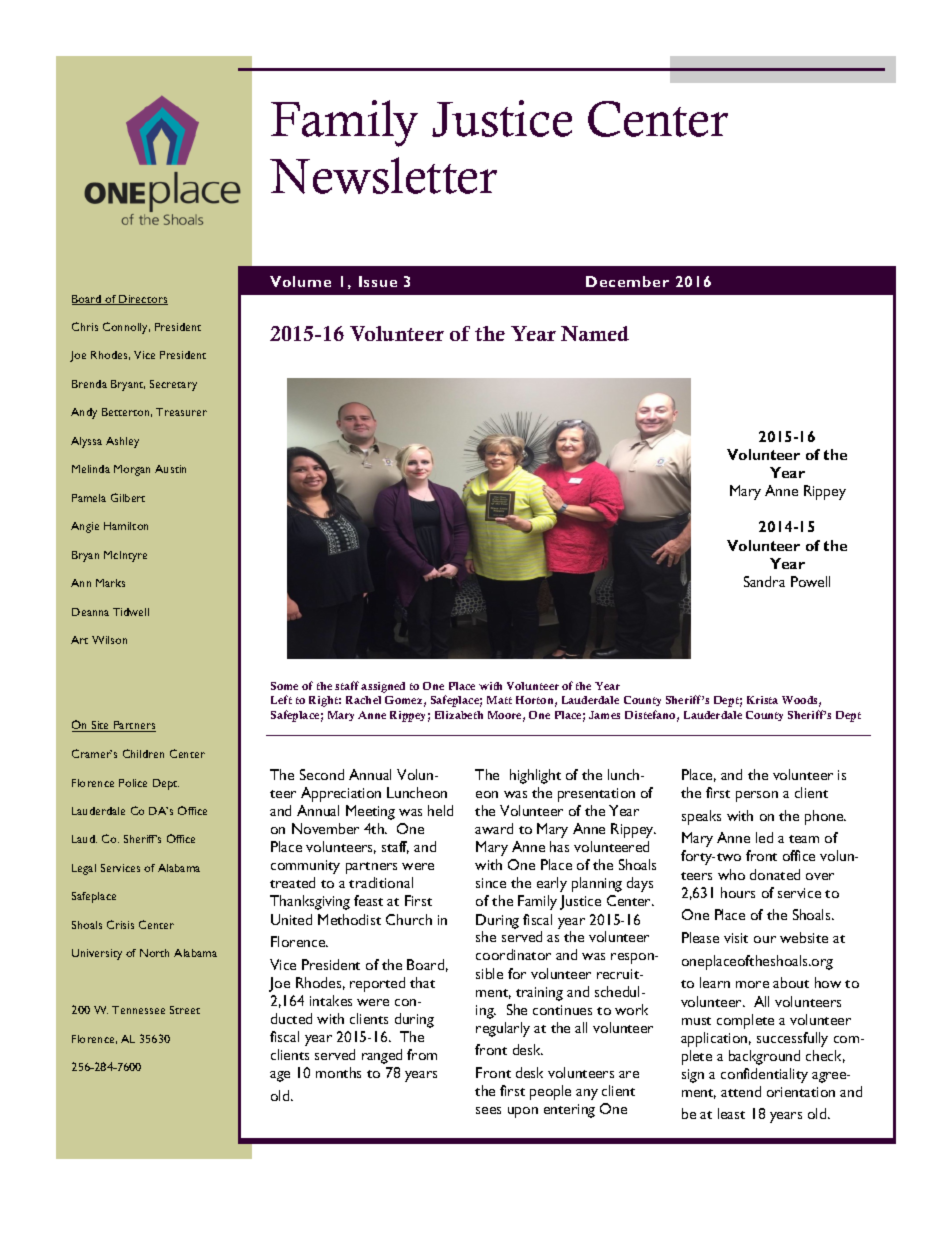  I want to click on age, so click(280, 1076).
